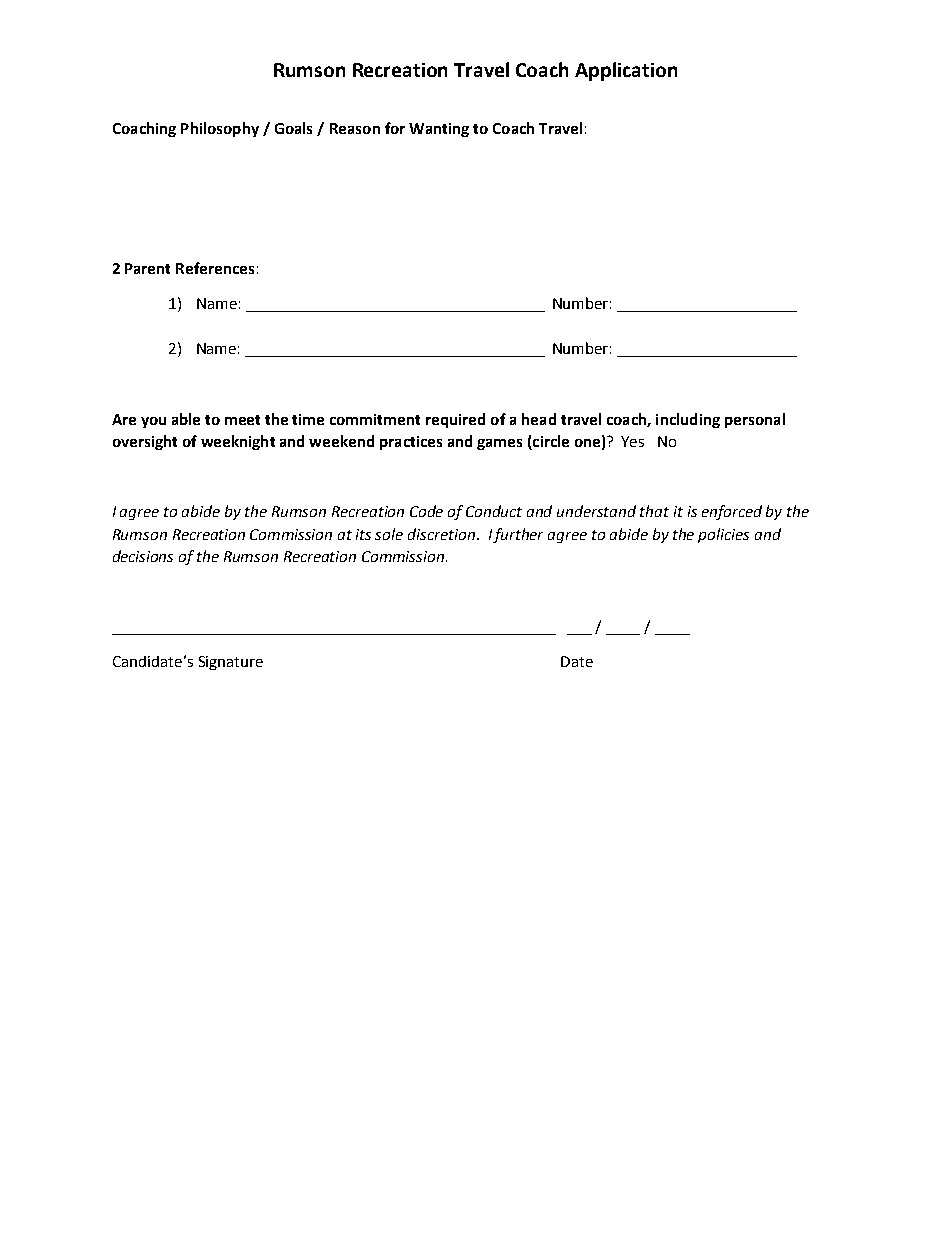 The width and height of the screenshot is (952, 1233). Describe the element at coordinates (755, 420) in the screenshot. I see `personal` at that location.
